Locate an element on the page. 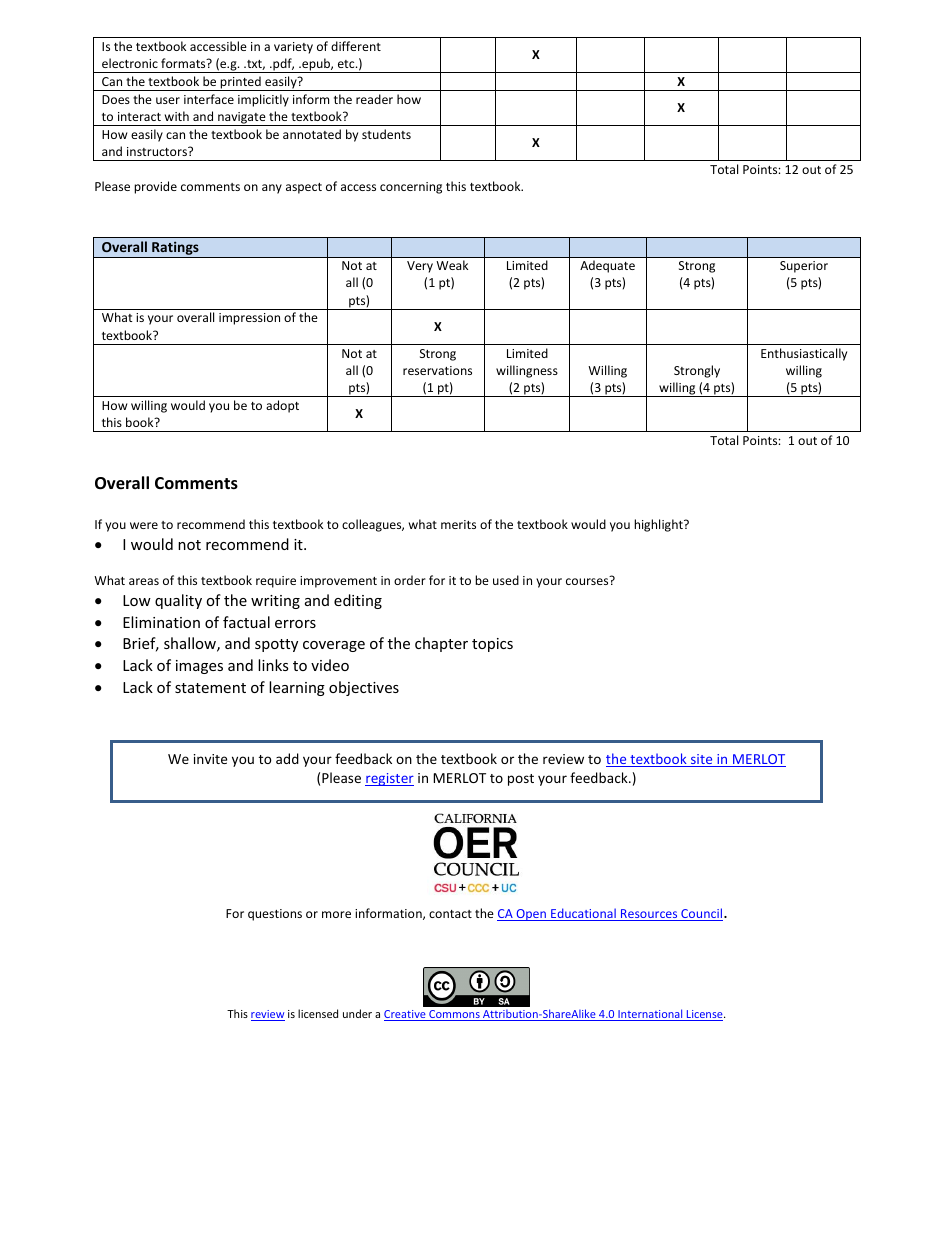 The width and height of the document is (952, 1233). students is located at coordinates (386, 134).
